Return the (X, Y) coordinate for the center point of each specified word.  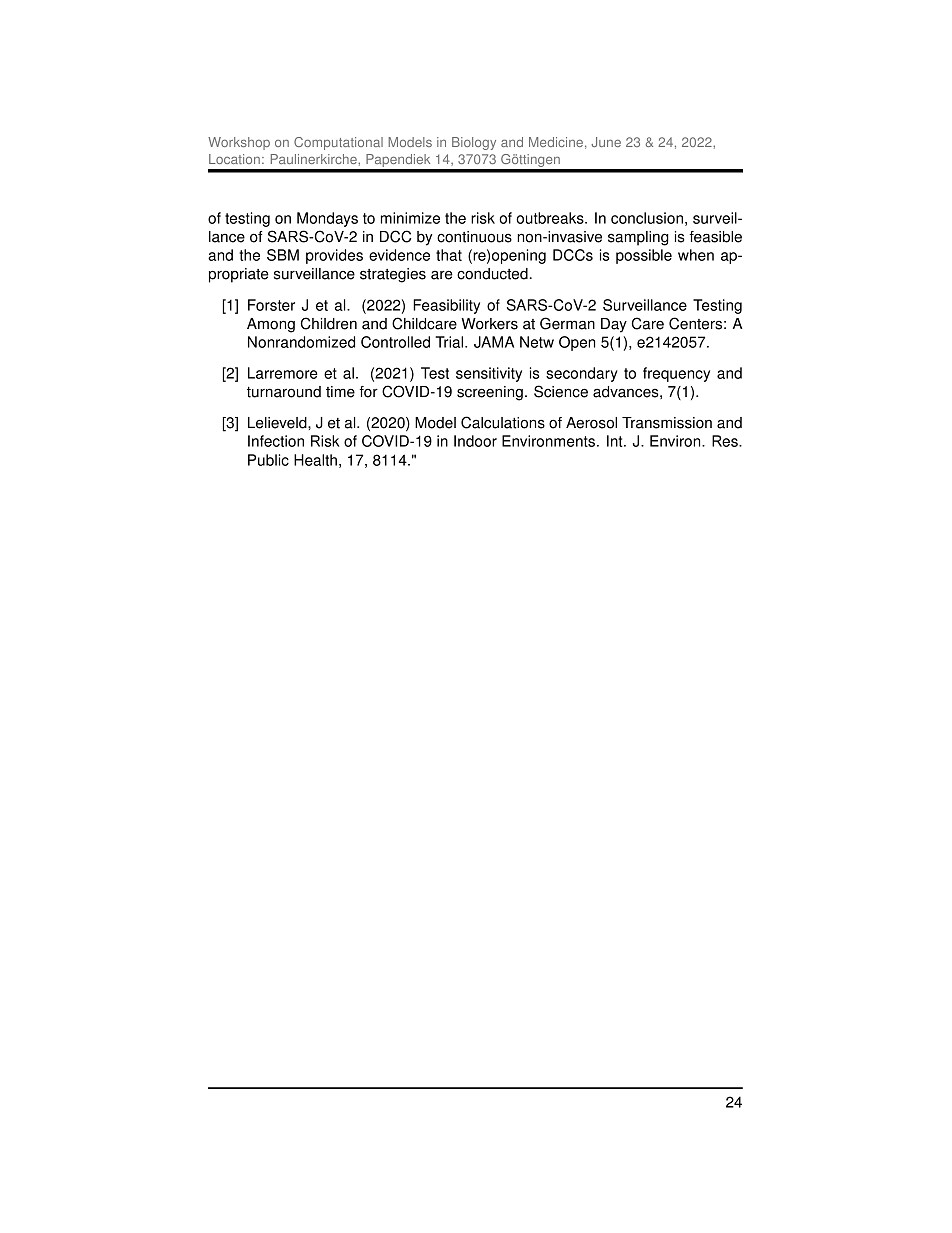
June (606, 142)
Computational (338, 143)
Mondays (327, 219)
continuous (474, 237)
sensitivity (489, 374)
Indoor (475, 441)
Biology (474, 143)
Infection (276, 441)
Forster (271, 305)
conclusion (647, 218)
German (567, 323)
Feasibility (446, 306)
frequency (676, 374)
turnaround (284, 392)
